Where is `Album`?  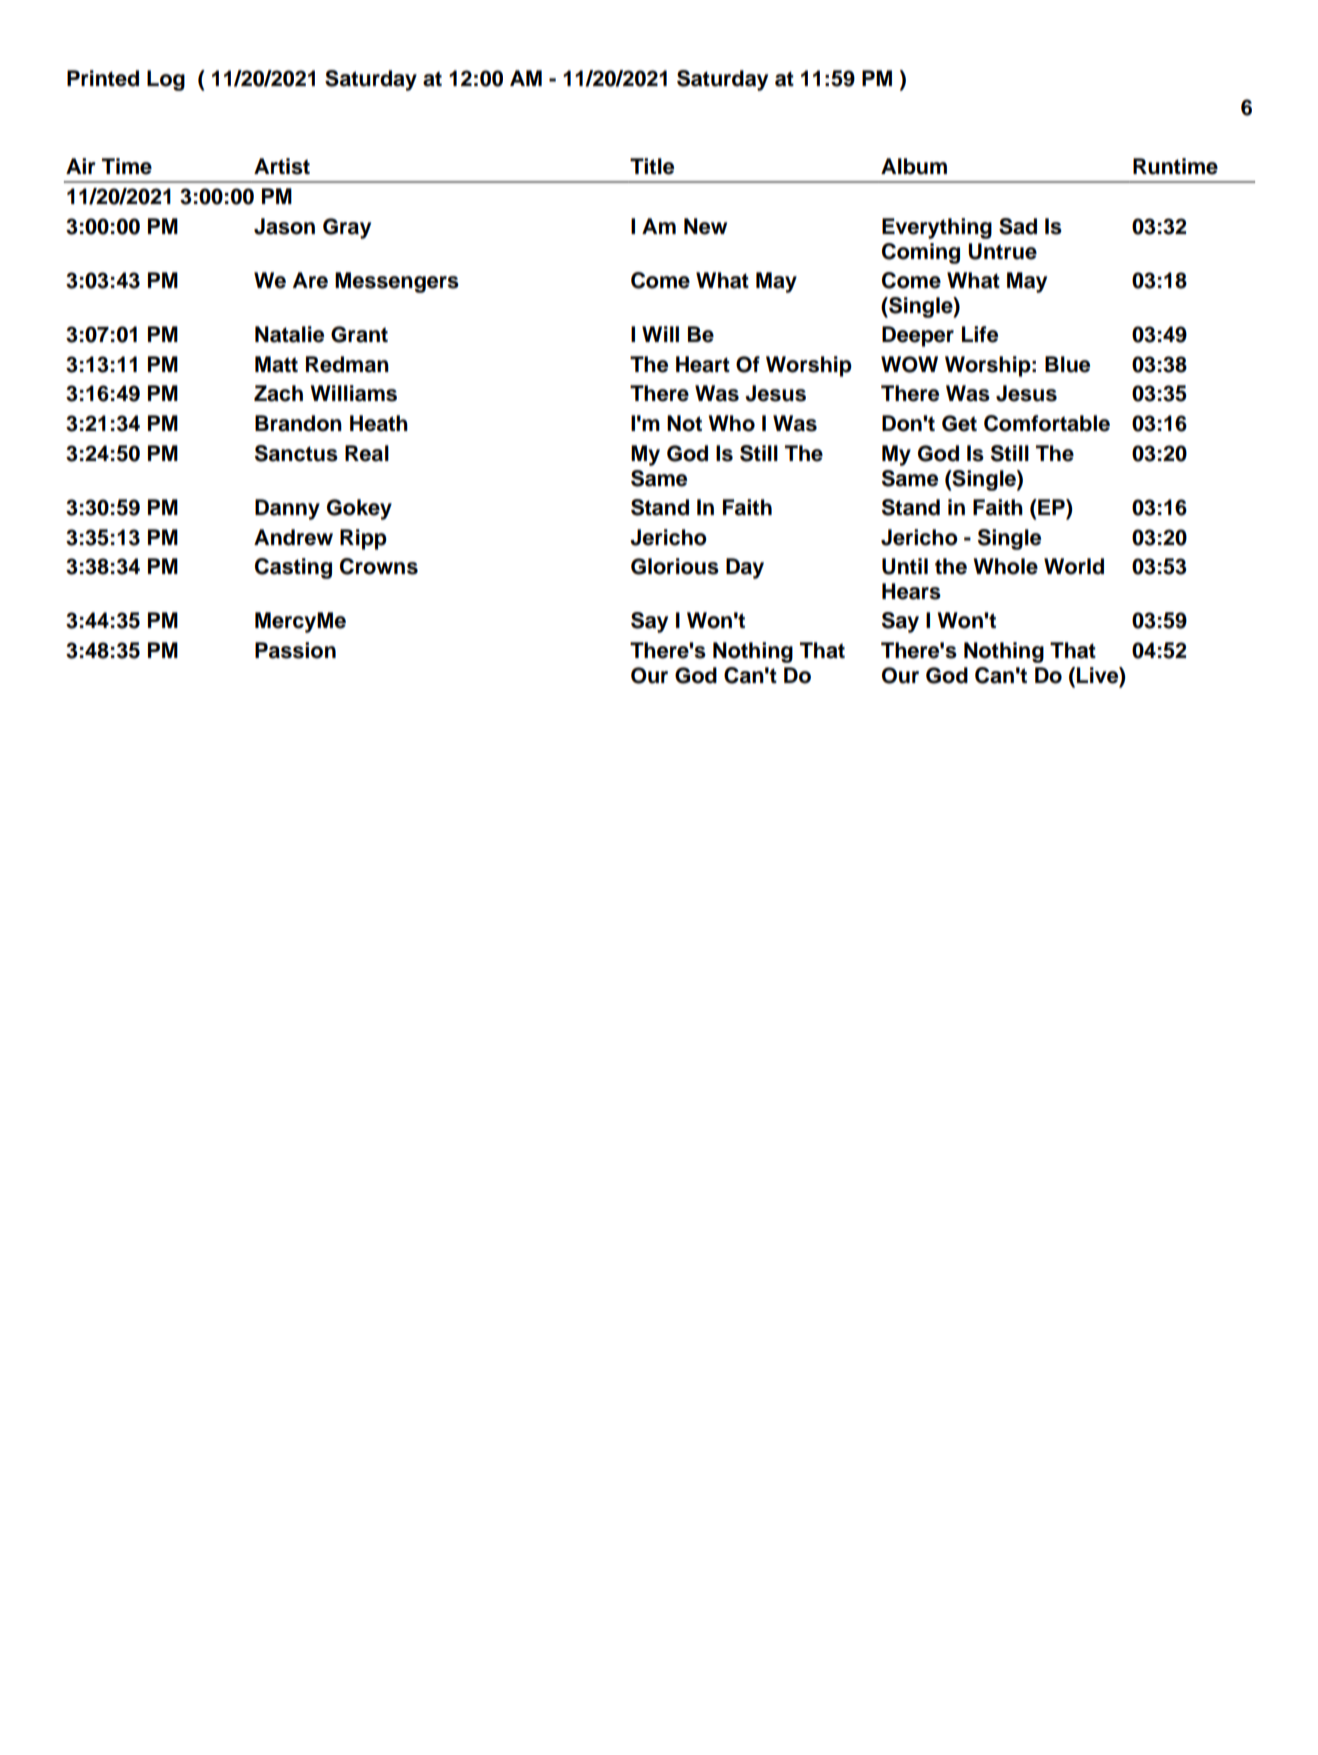 Album is located at coordinates (914, 166).
